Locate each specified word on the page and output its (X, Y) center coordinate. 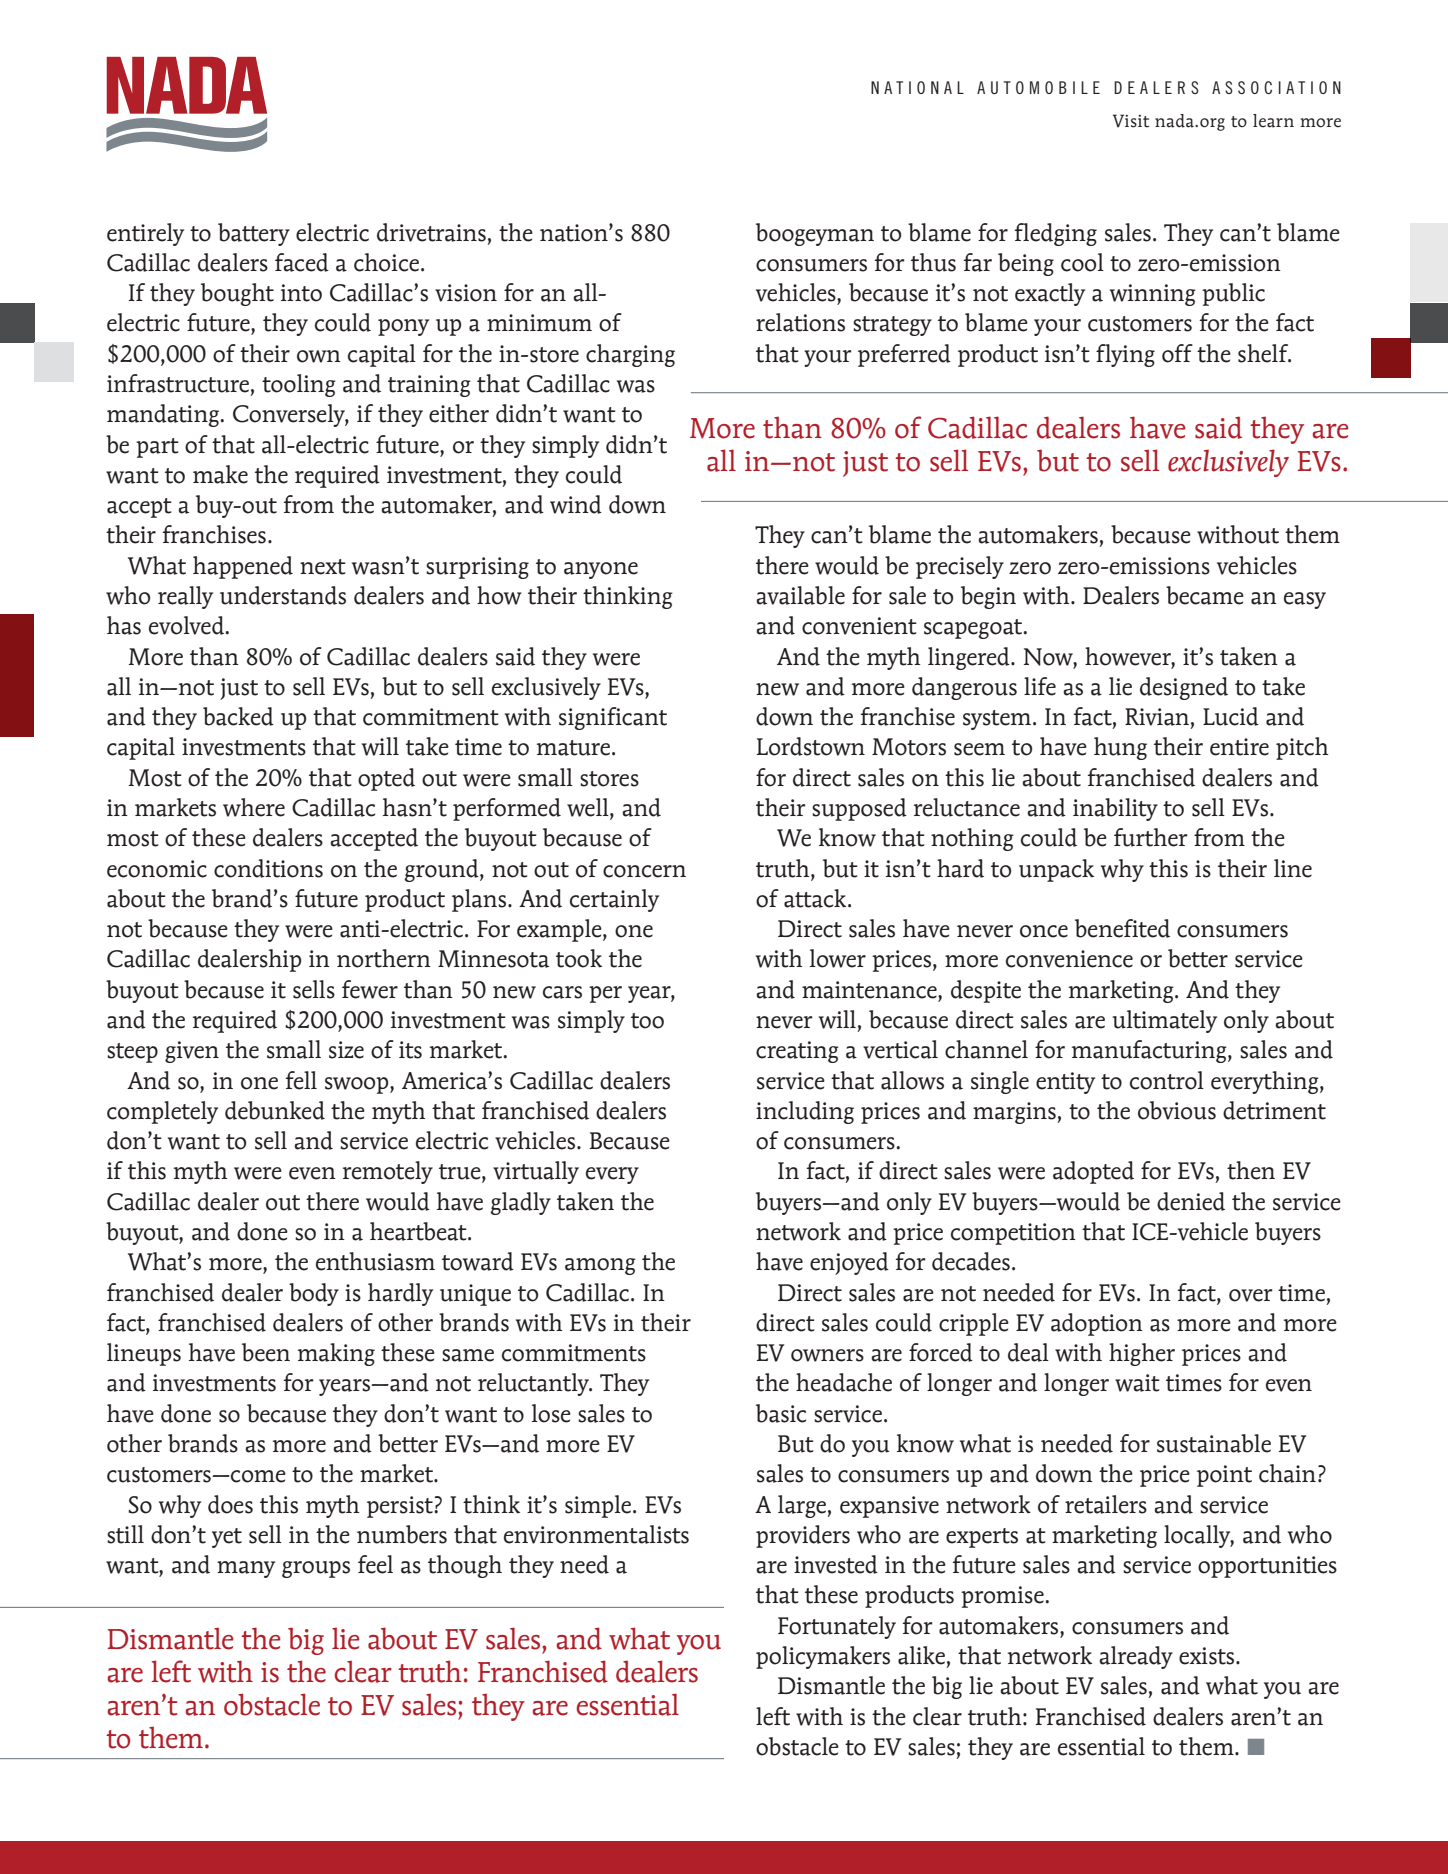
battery (254, 234)
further (1151, 837)
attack (816, 898)
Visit (1131, 121)
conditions (268, 868)
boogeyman (815, 234)
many (246, 1569)
